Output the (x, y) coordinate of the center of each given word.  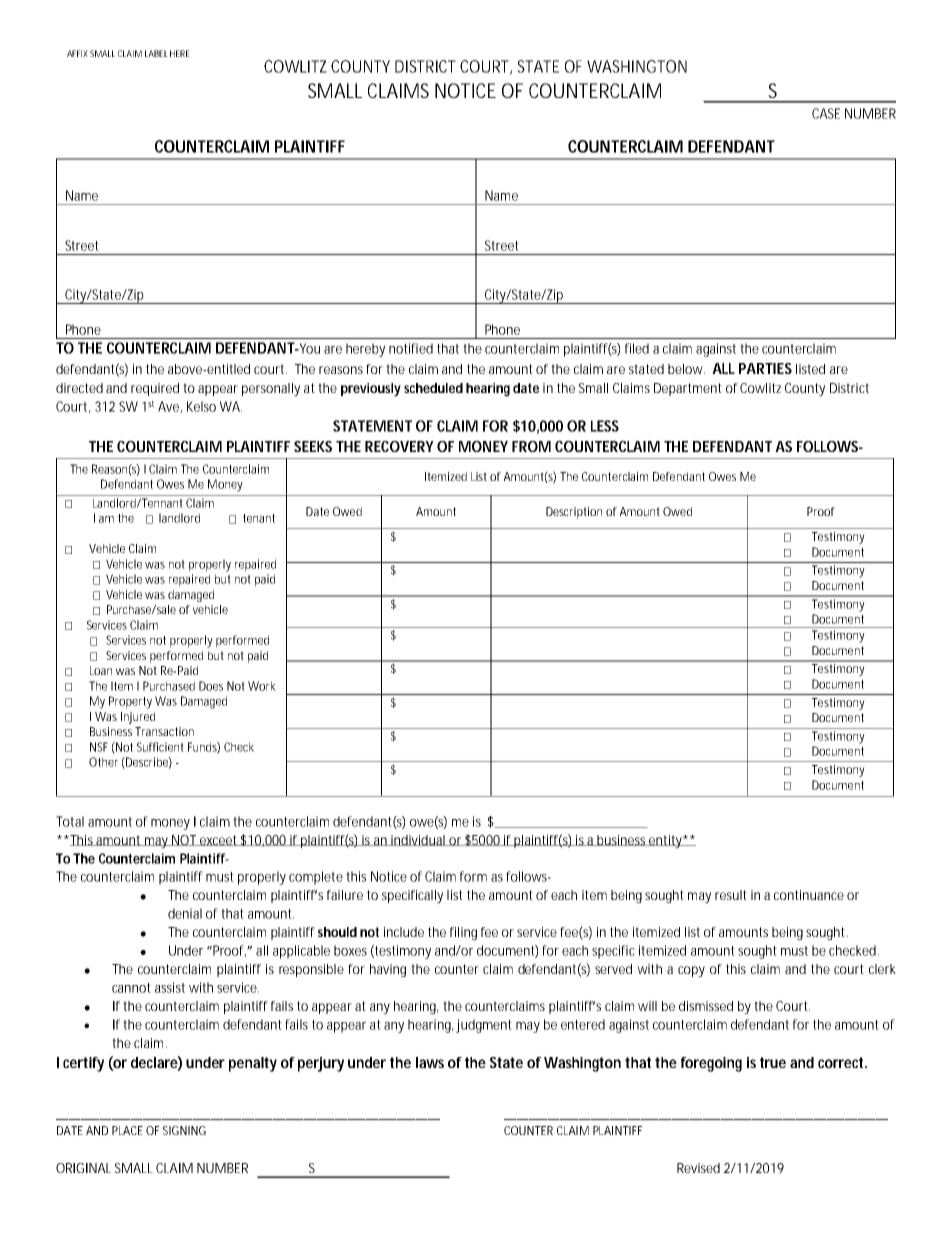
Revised (698, 1168)
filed (637, 348)
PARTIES (765, 368)
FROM (531, 446)
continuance (809, 895)
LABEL (156, 53)
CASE (826, 113)
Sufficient (160, 747)
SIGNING (184, 1130)
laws (430, 1062)
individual (418, 840)
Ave (170, 407)
